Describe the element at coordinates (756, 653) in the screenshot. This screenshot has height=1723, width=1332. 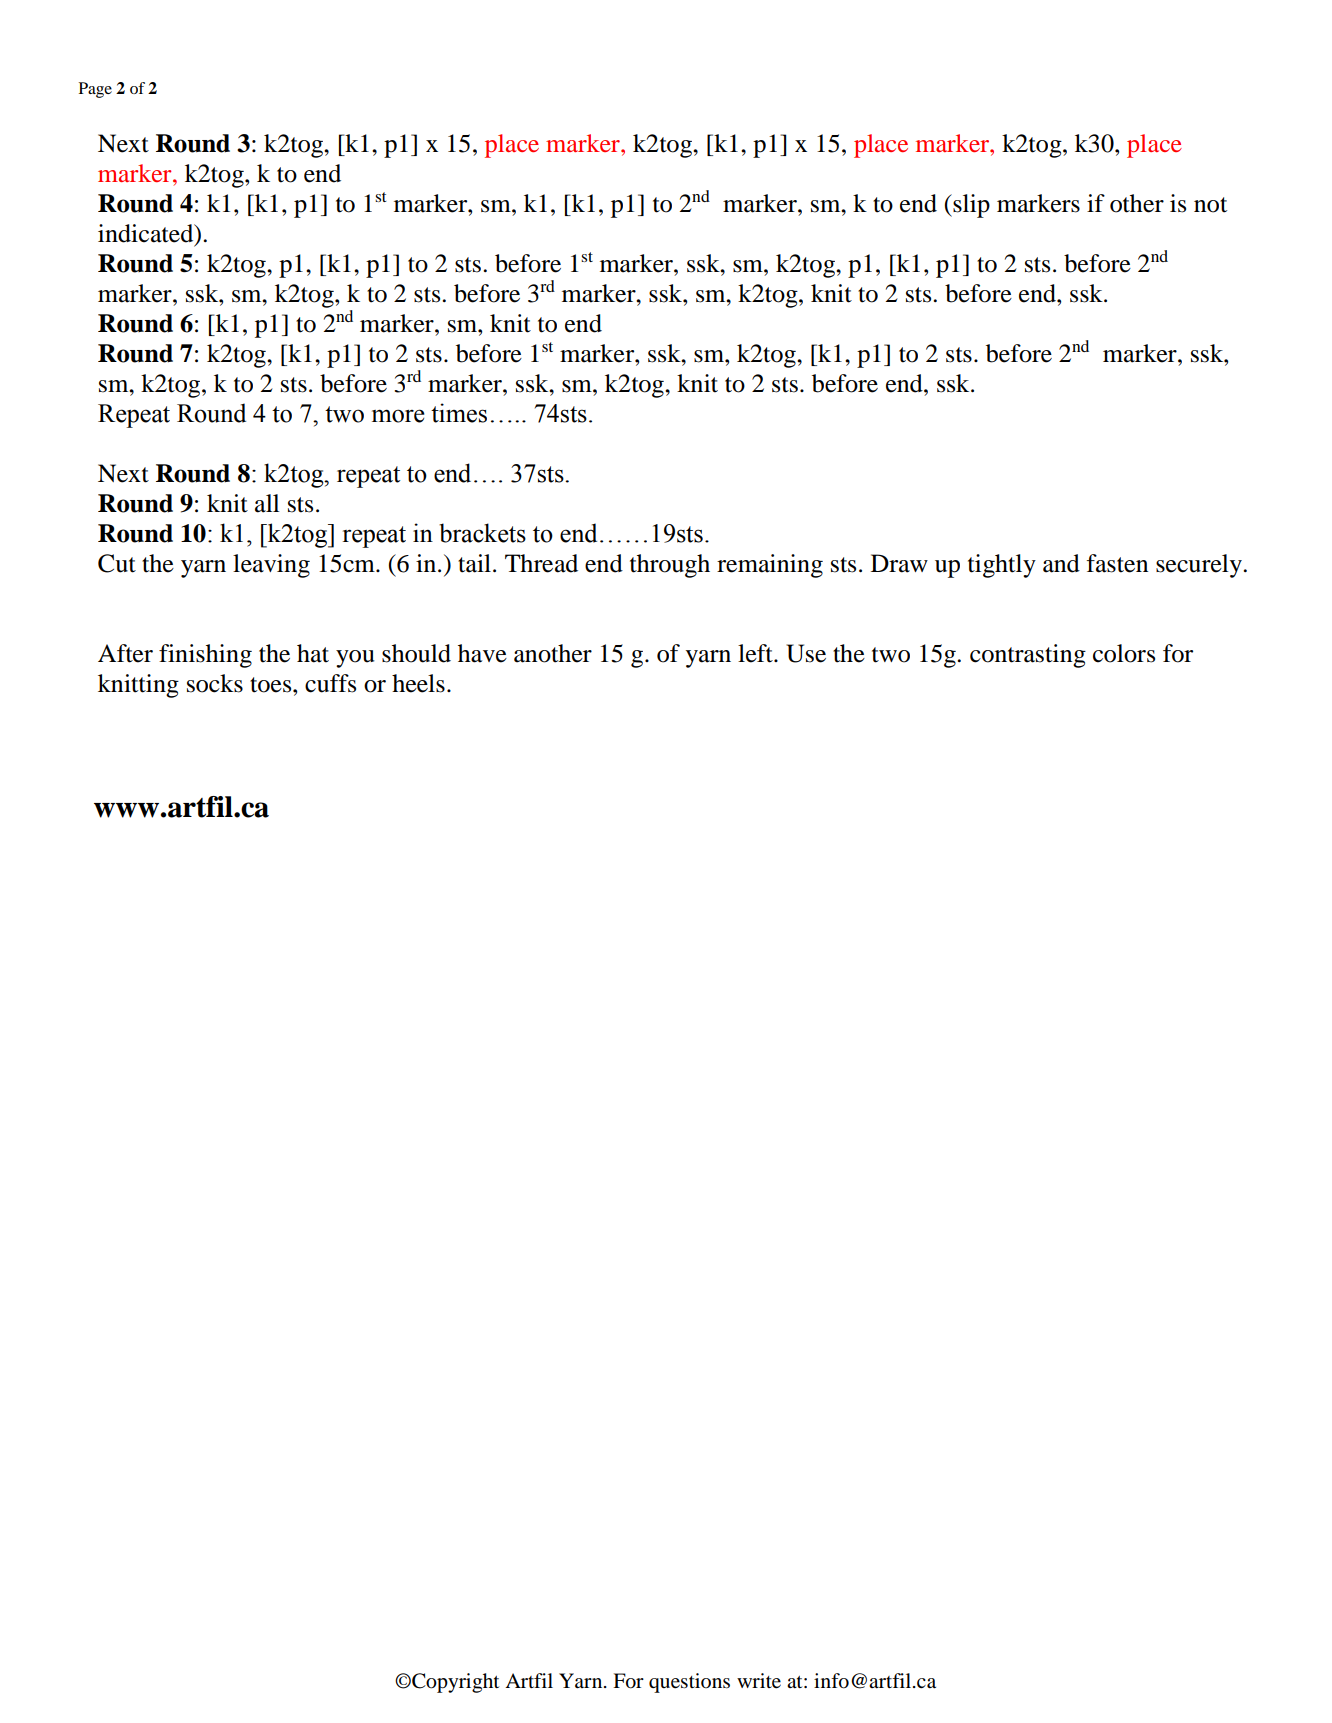
I see `left` at that location.
